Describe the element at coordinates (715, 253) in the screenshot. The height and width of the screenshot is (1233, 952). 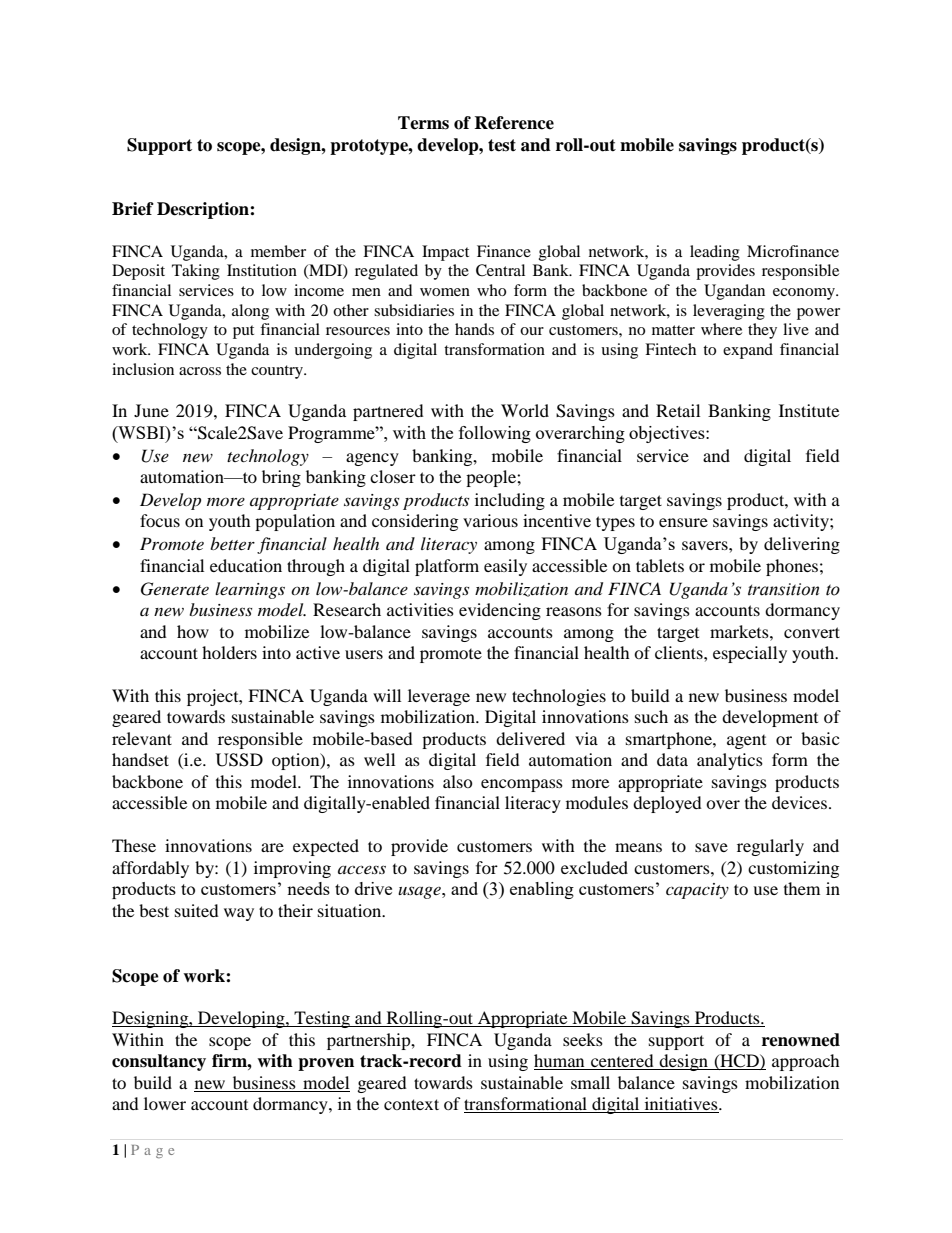
I see `leading` at that location.
